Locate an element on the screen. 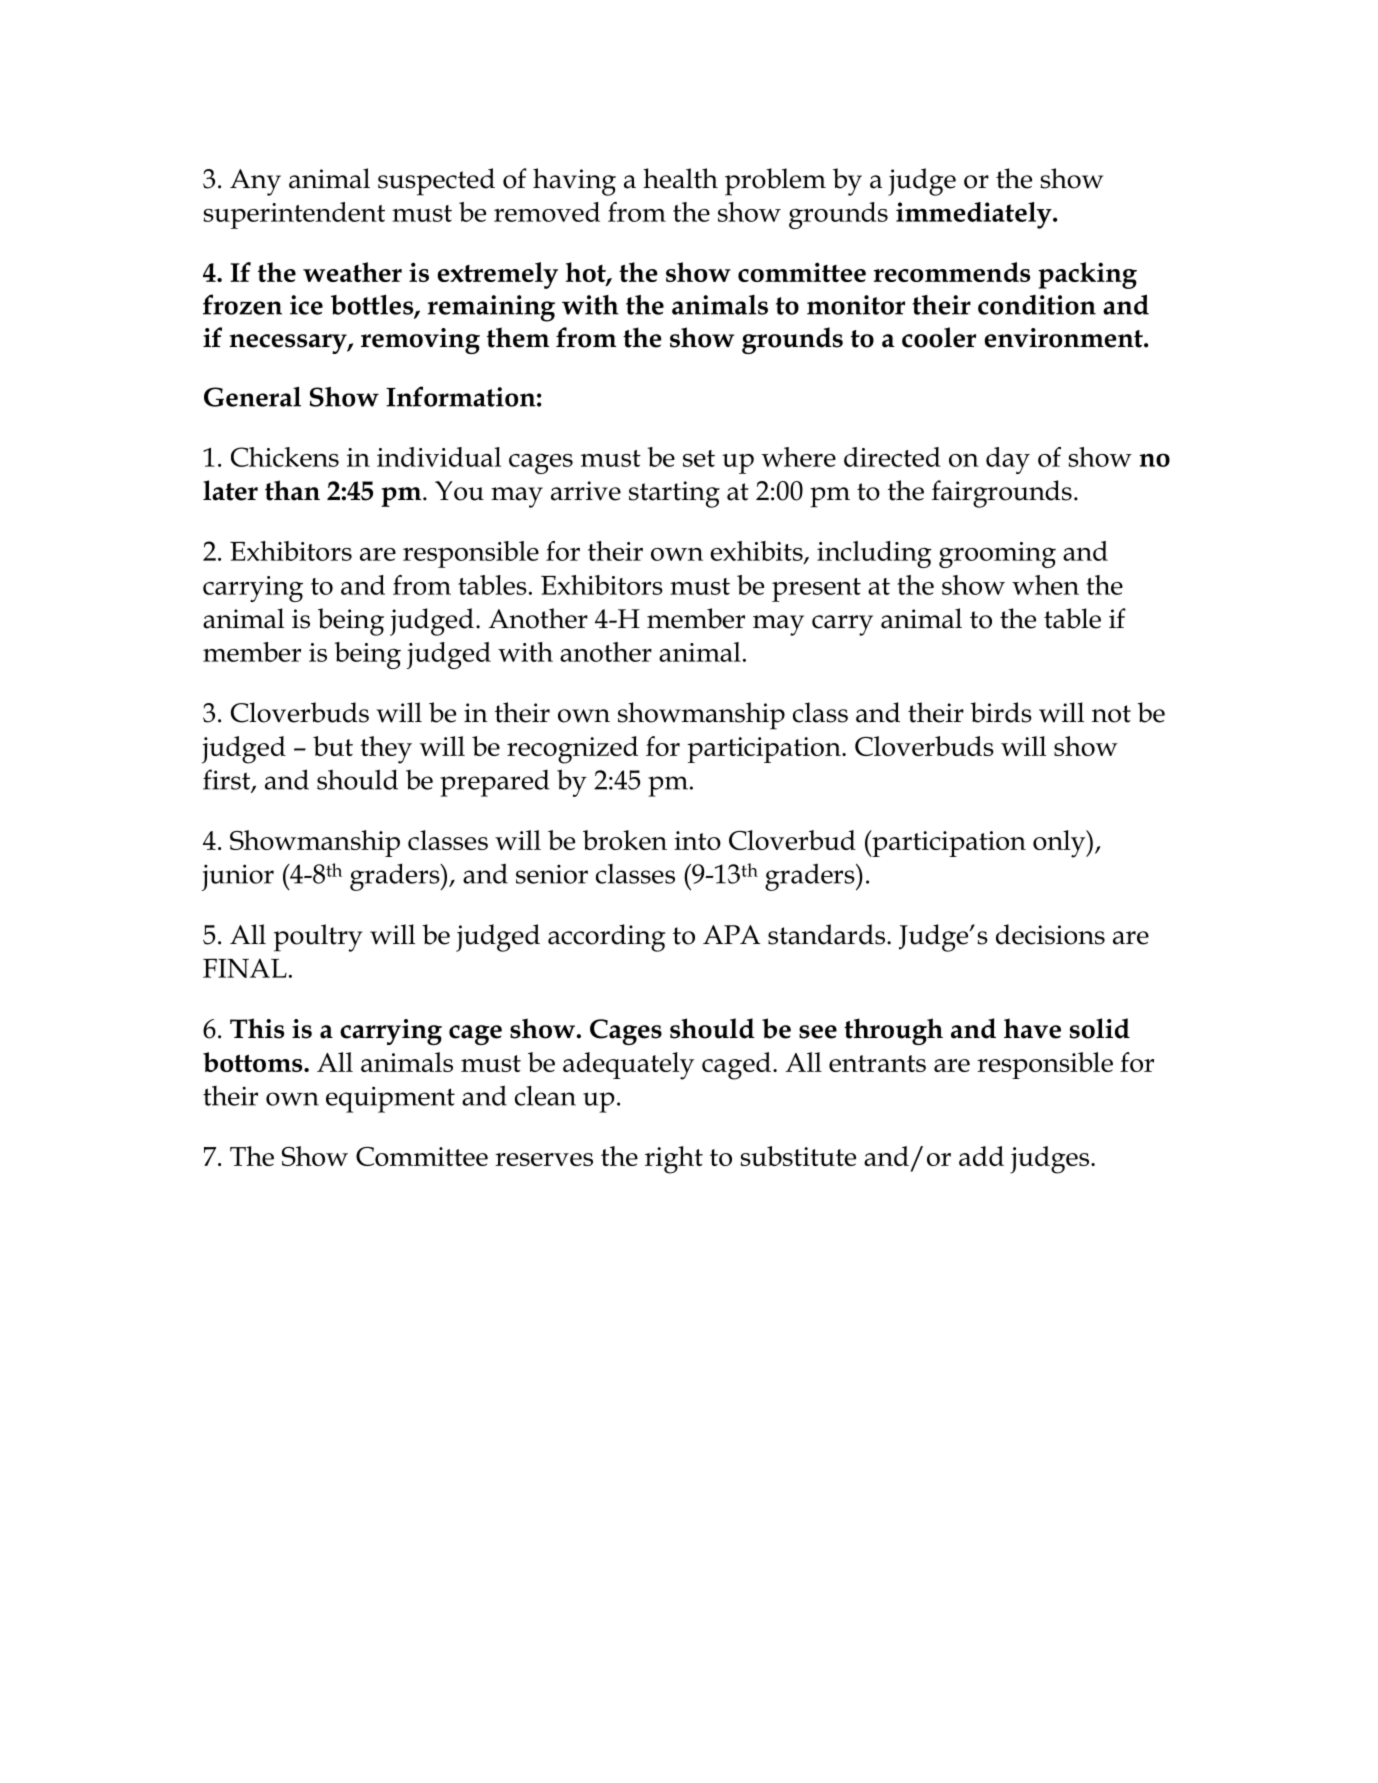 The height and width of the screenshot is (1783, 1378). set is located at coordinates (699, 458).
